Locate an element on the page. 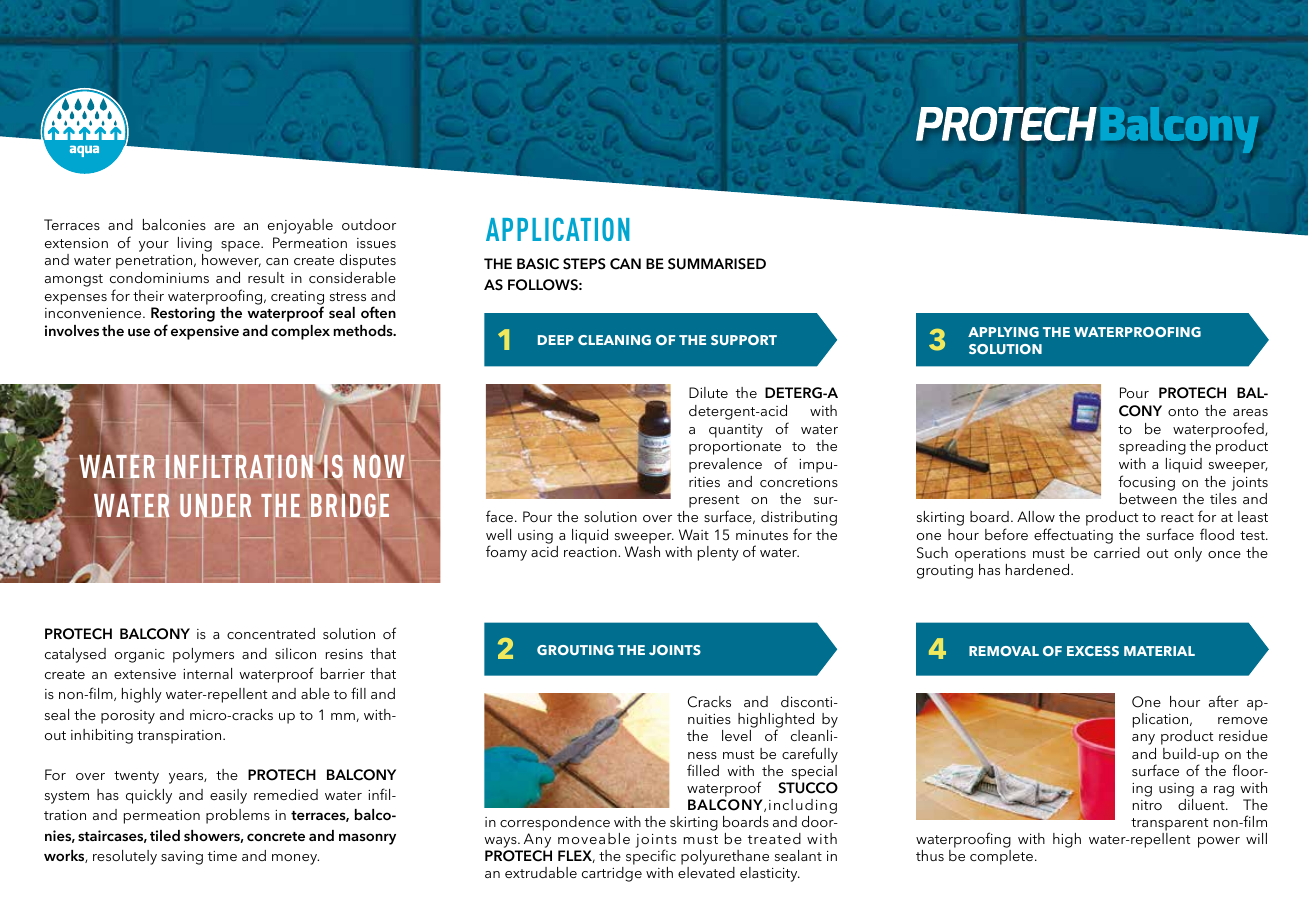 Image resolution: width=1308 pixels, height=924 pixels. prevalence is located at coordinates (725, 465).
